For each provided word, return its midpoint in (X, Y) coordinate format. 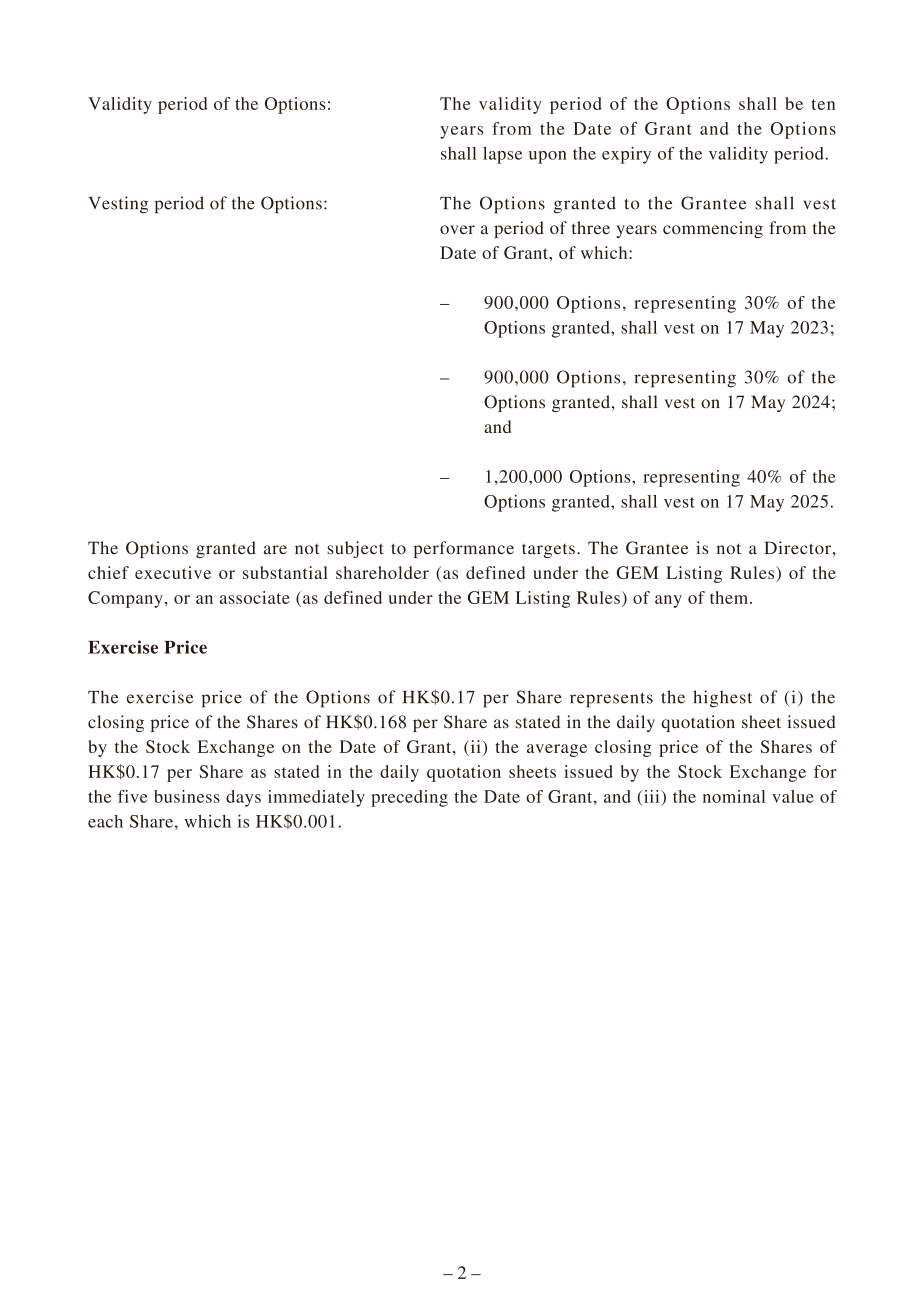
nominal (734, 796)
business (187, 796)
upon (548, 157)
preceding (409, 798)
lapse (502, 155)
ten (823, 104)
